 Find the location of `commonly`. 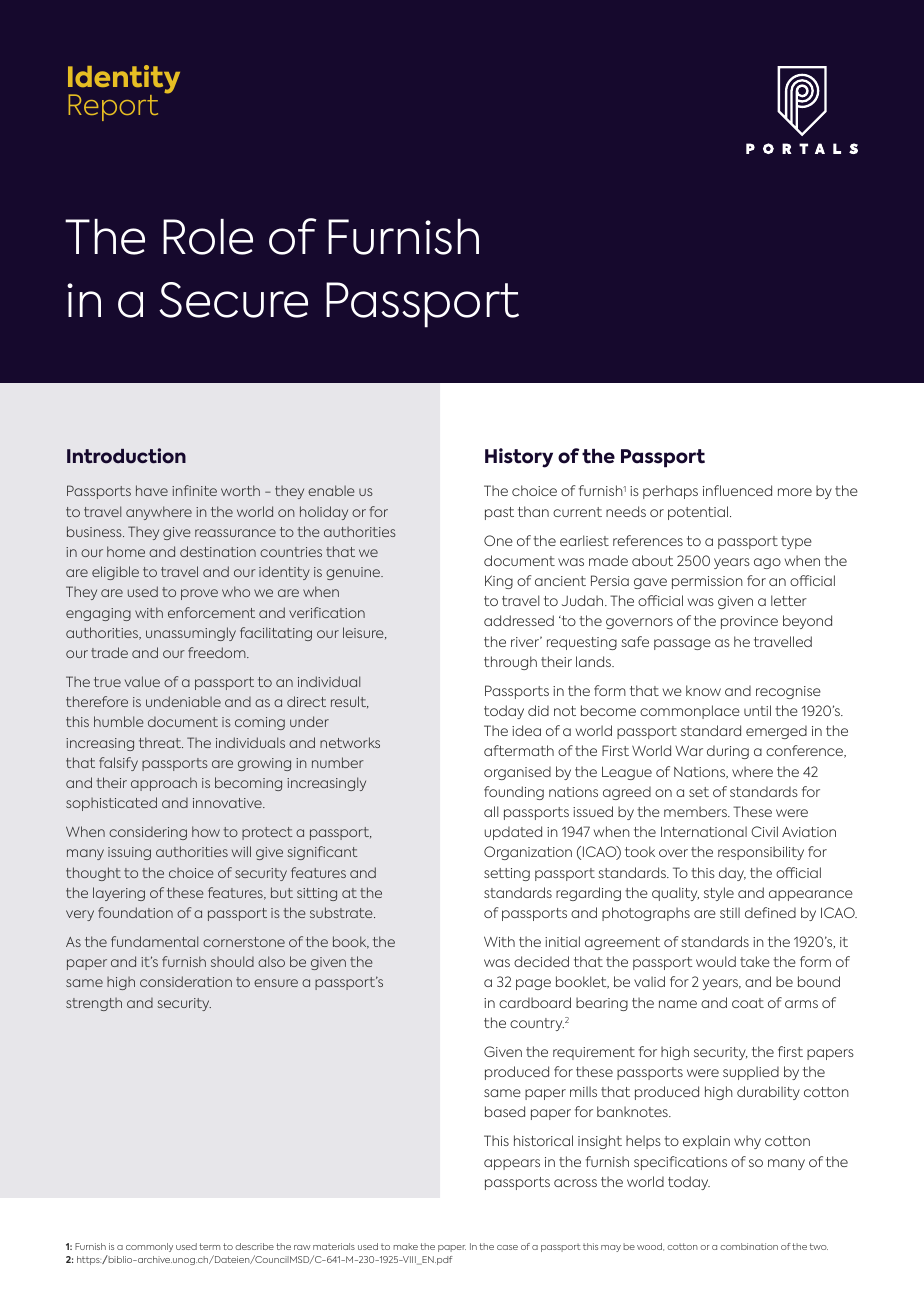

commonly is located at coordinates (149, 1247).
